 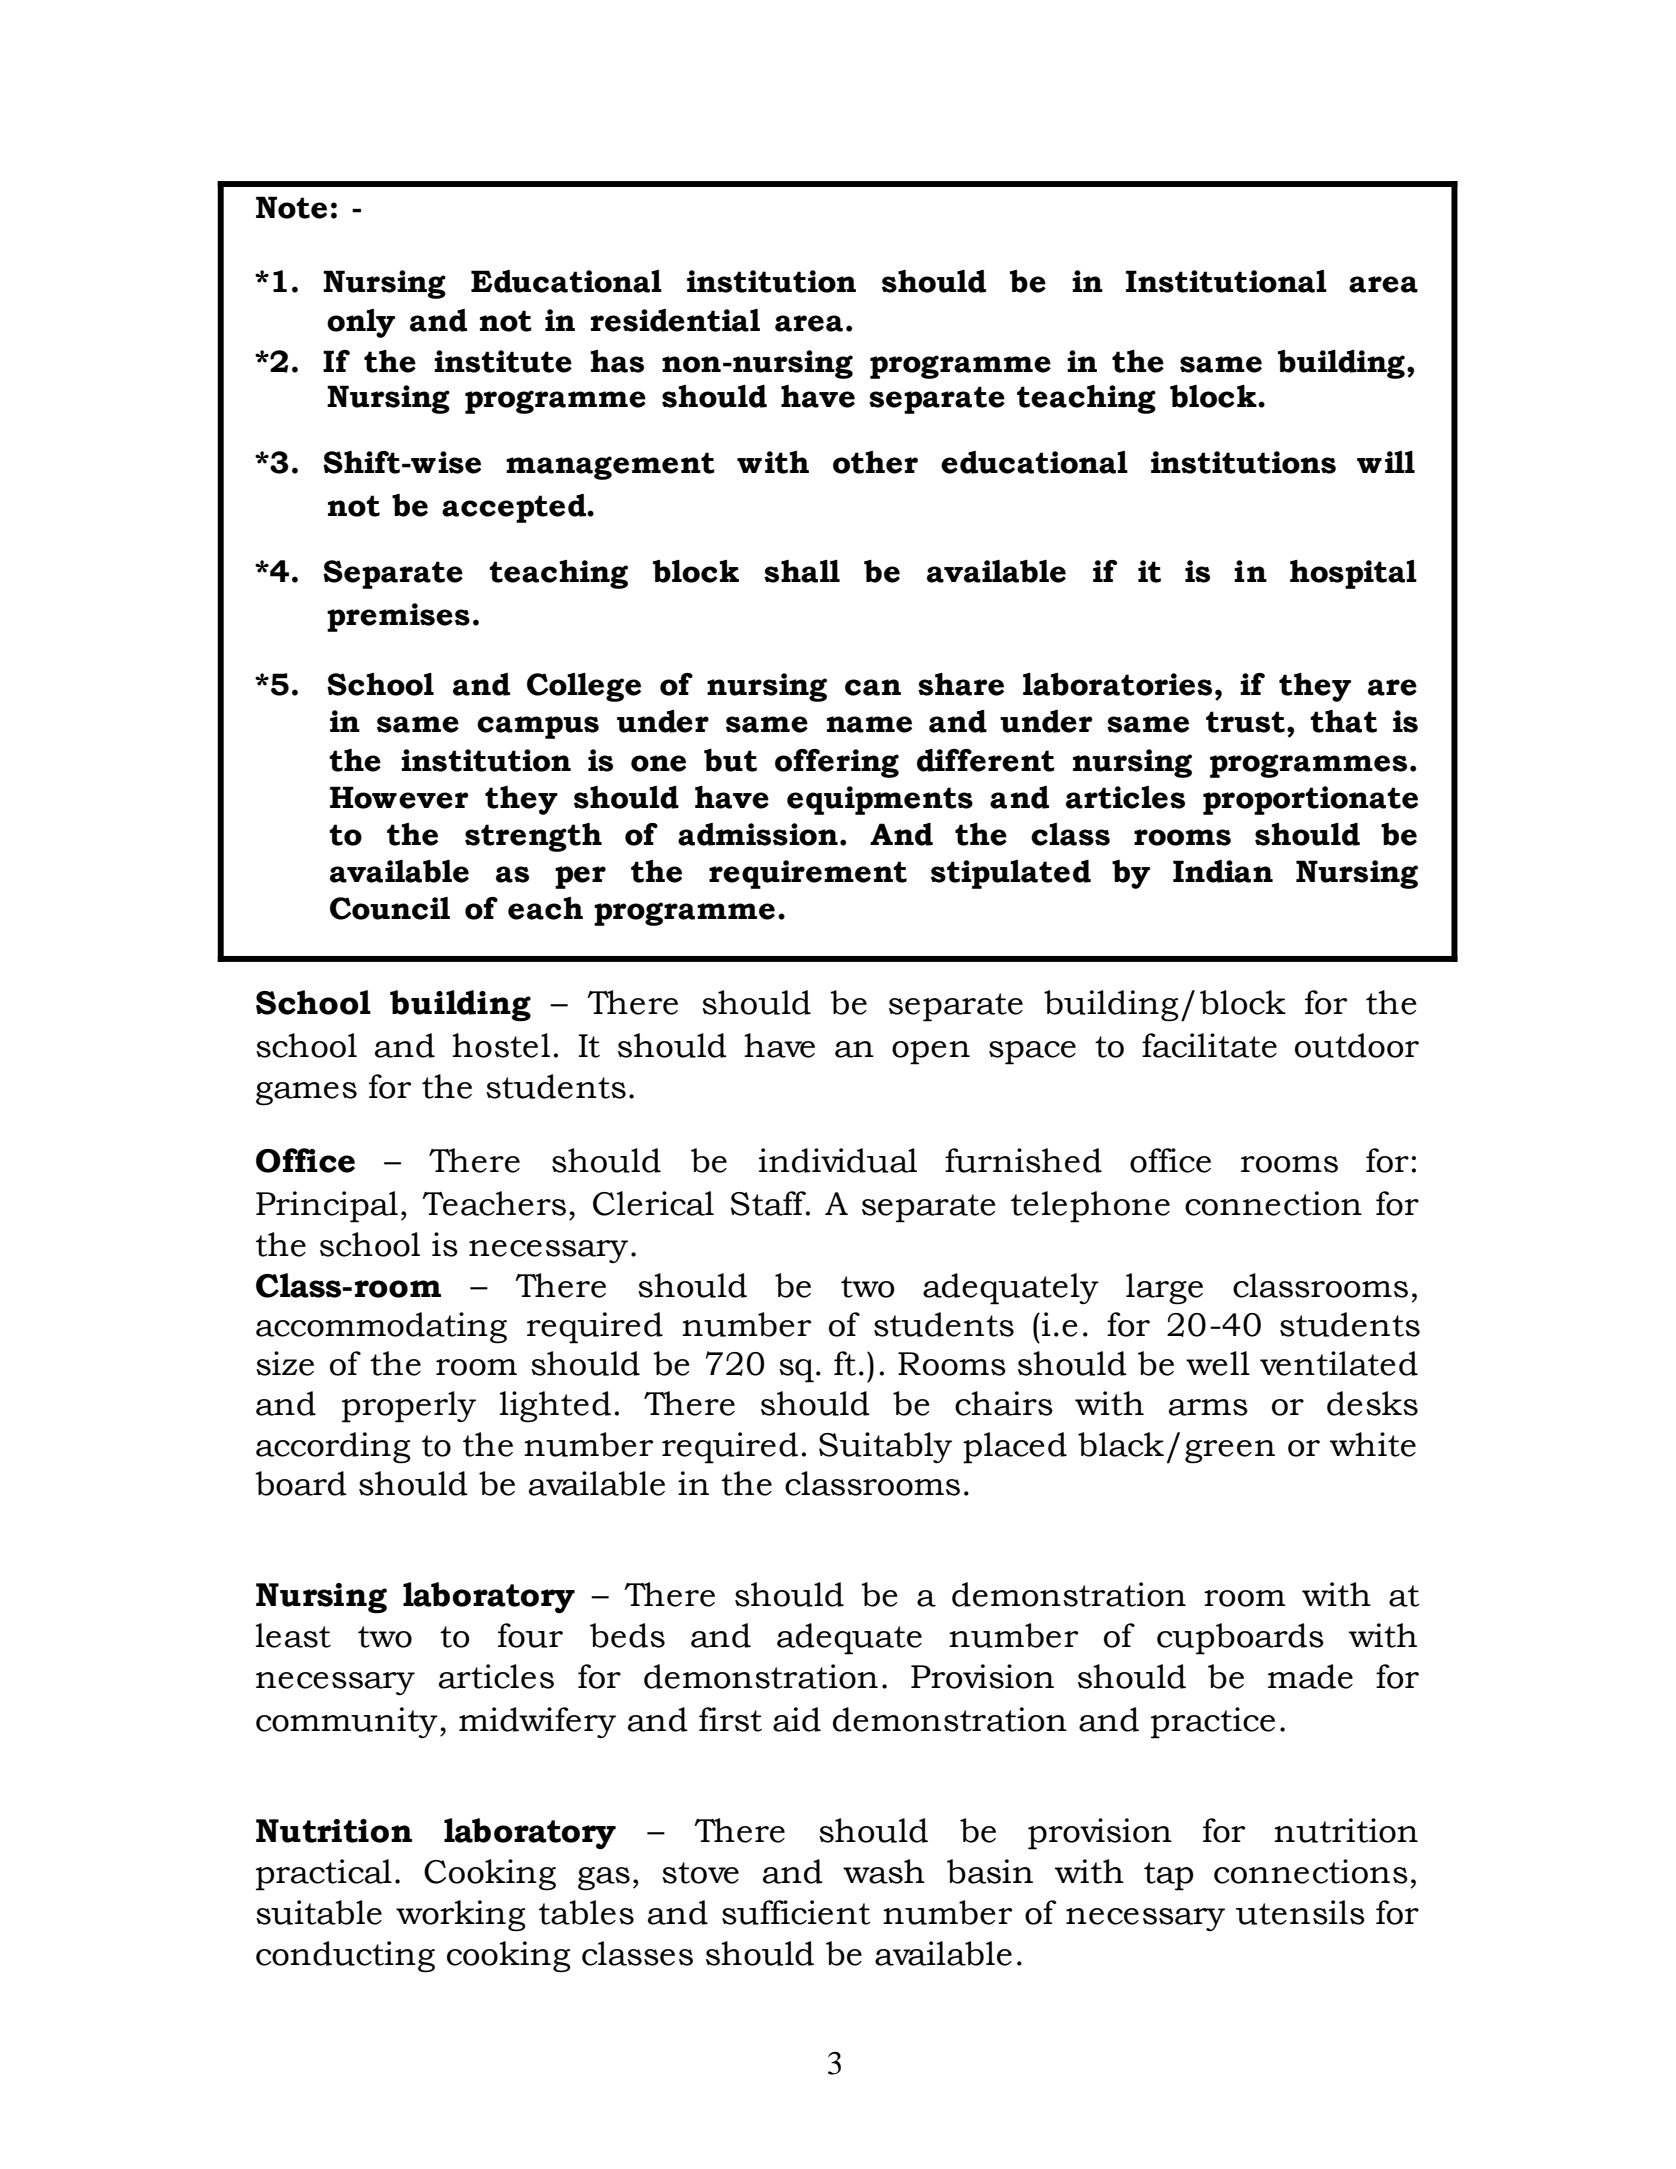 What do you see at coordinates (1386, 462) in the screenshot?
I see `will` at bounding box center [1386, 462].
